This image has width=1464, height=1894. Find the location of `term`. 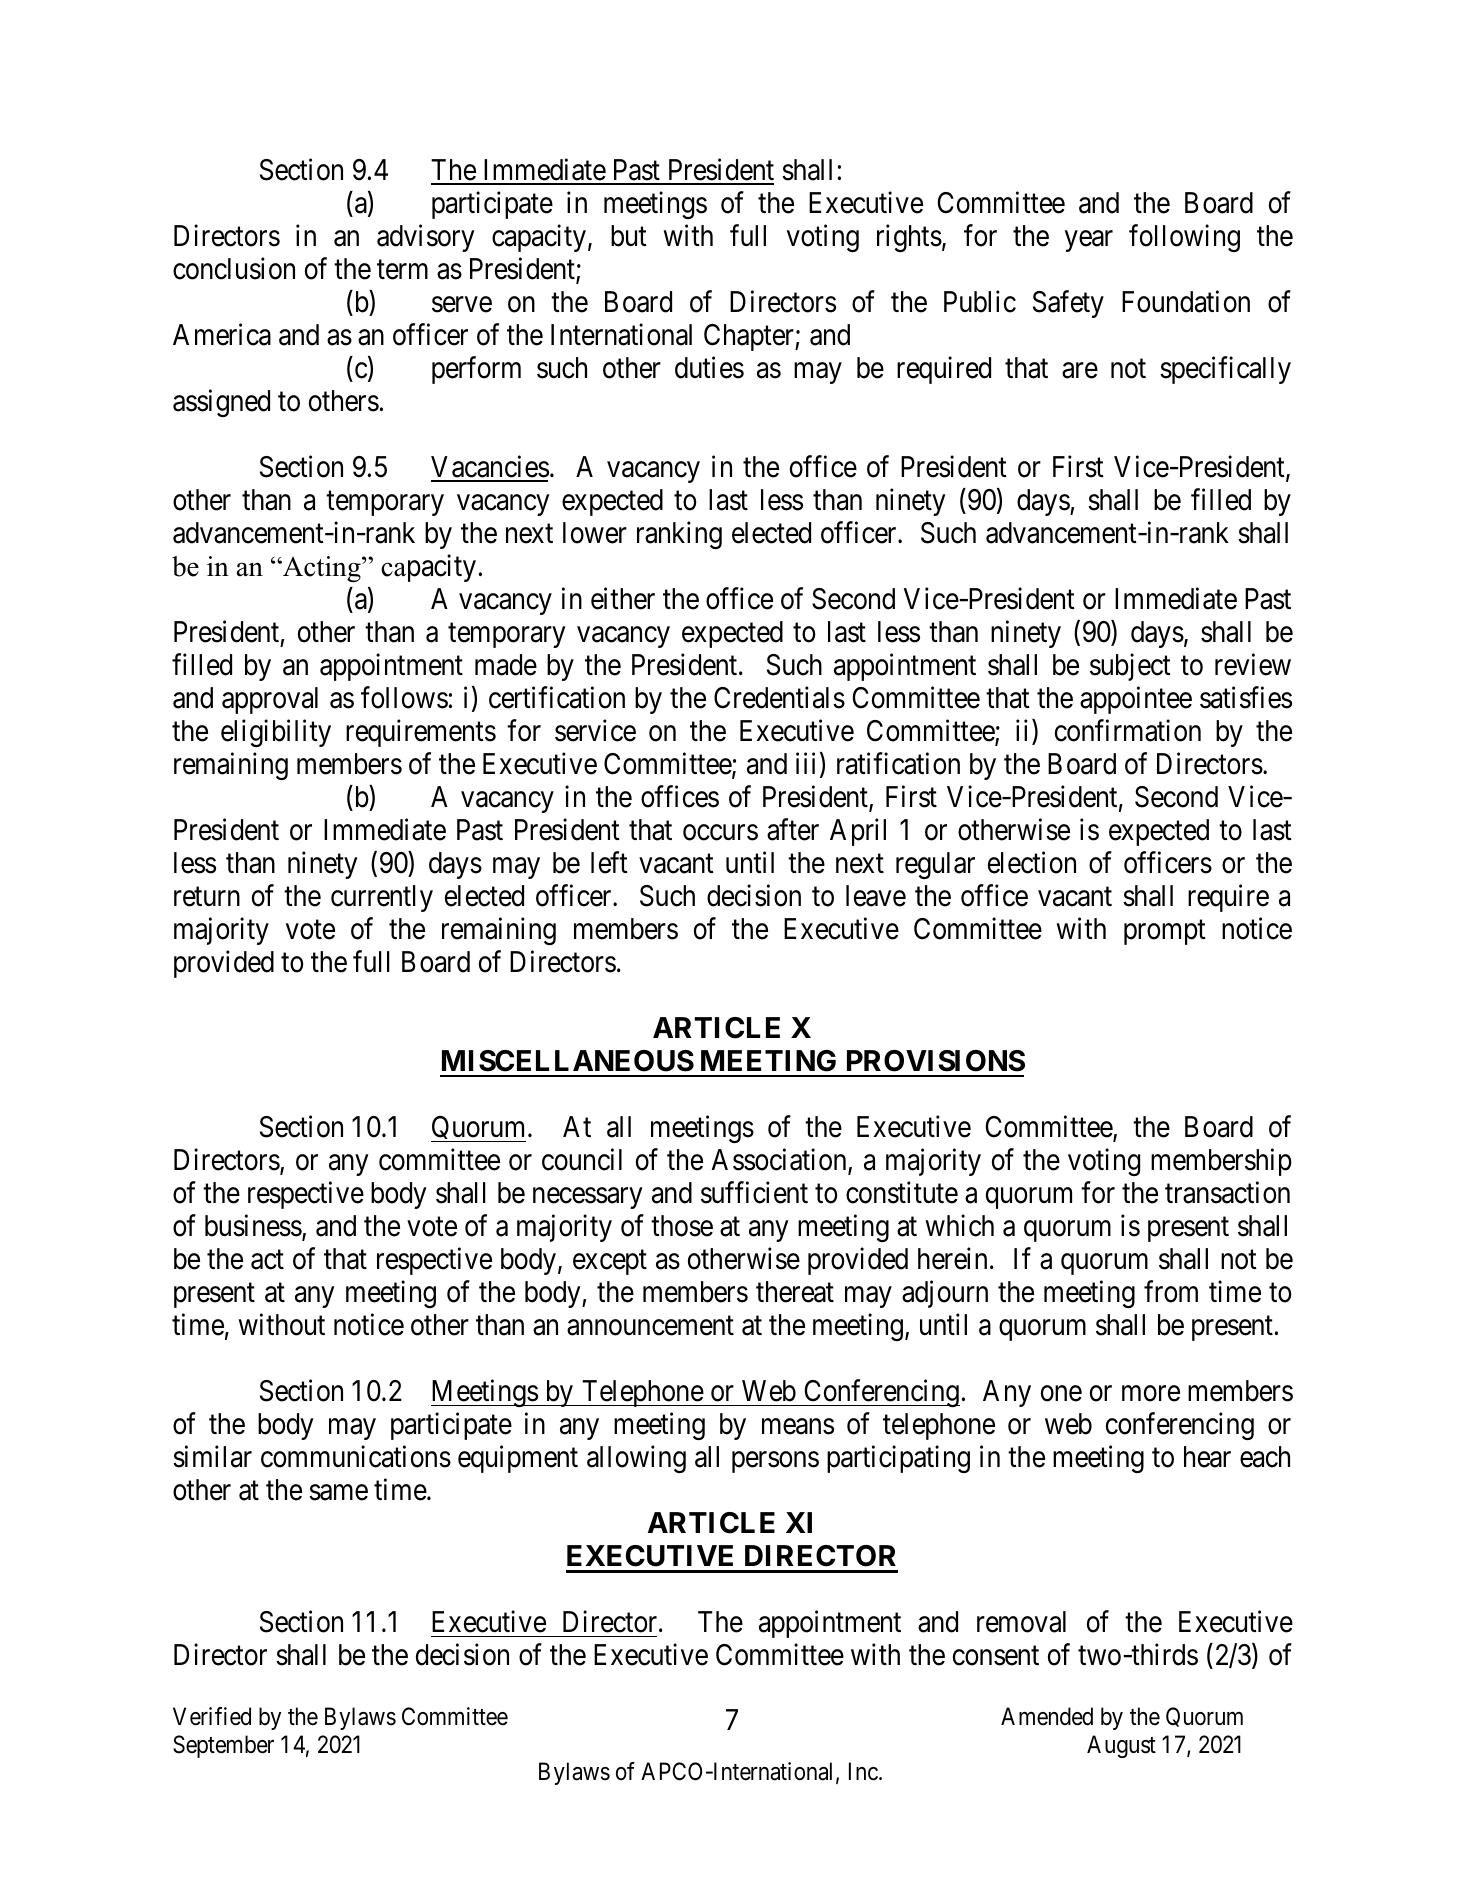

term is located at coordinates (402, 270).
